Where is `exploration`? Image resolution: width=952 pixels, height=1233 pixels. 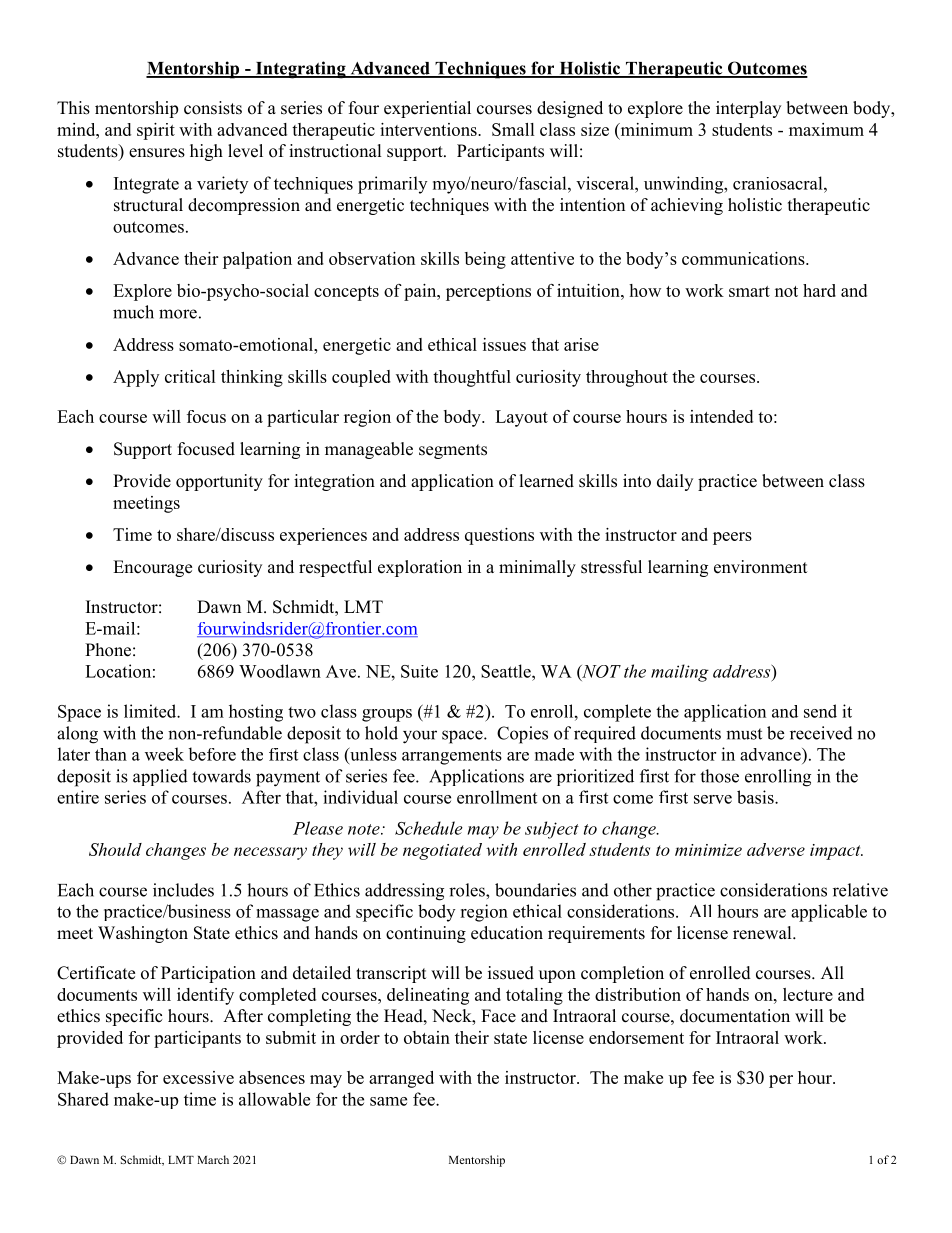
exploration is located at coordinates (420, 568).
